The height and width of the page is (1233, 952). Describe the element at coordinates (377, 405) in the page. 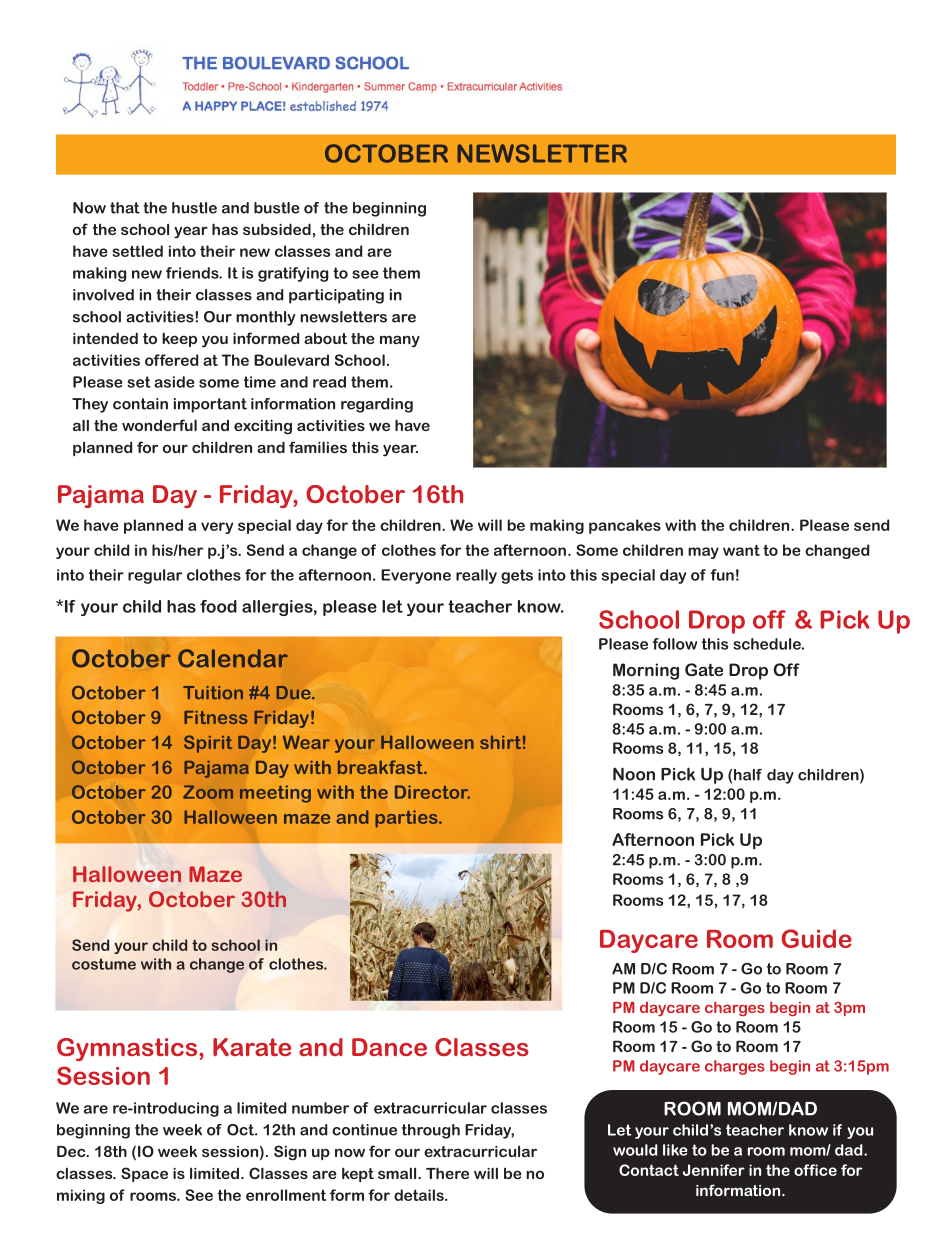

I see `regarding` at that location.
